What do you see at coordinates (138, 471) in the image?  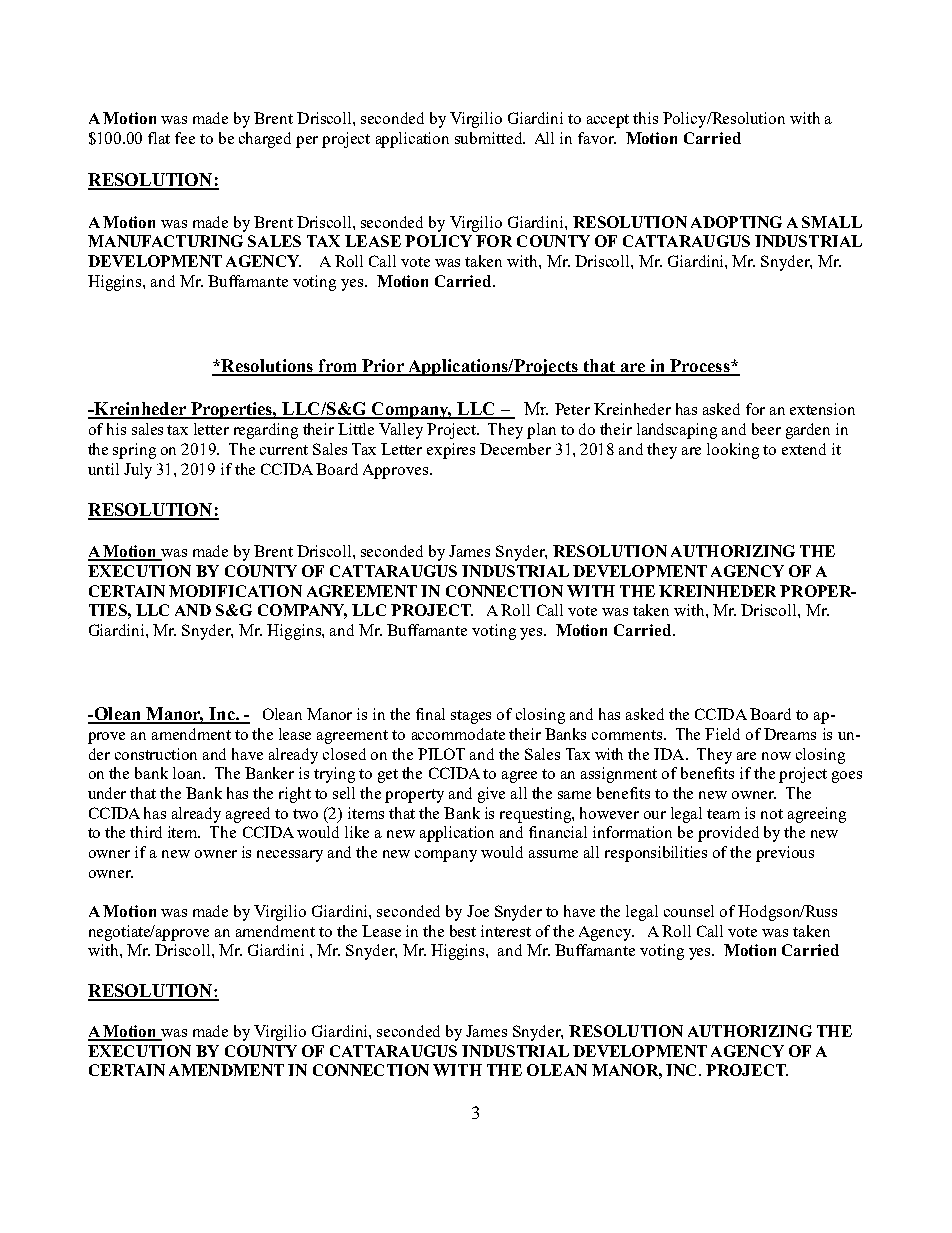 I see `July` at bounding box center [138, 471].
